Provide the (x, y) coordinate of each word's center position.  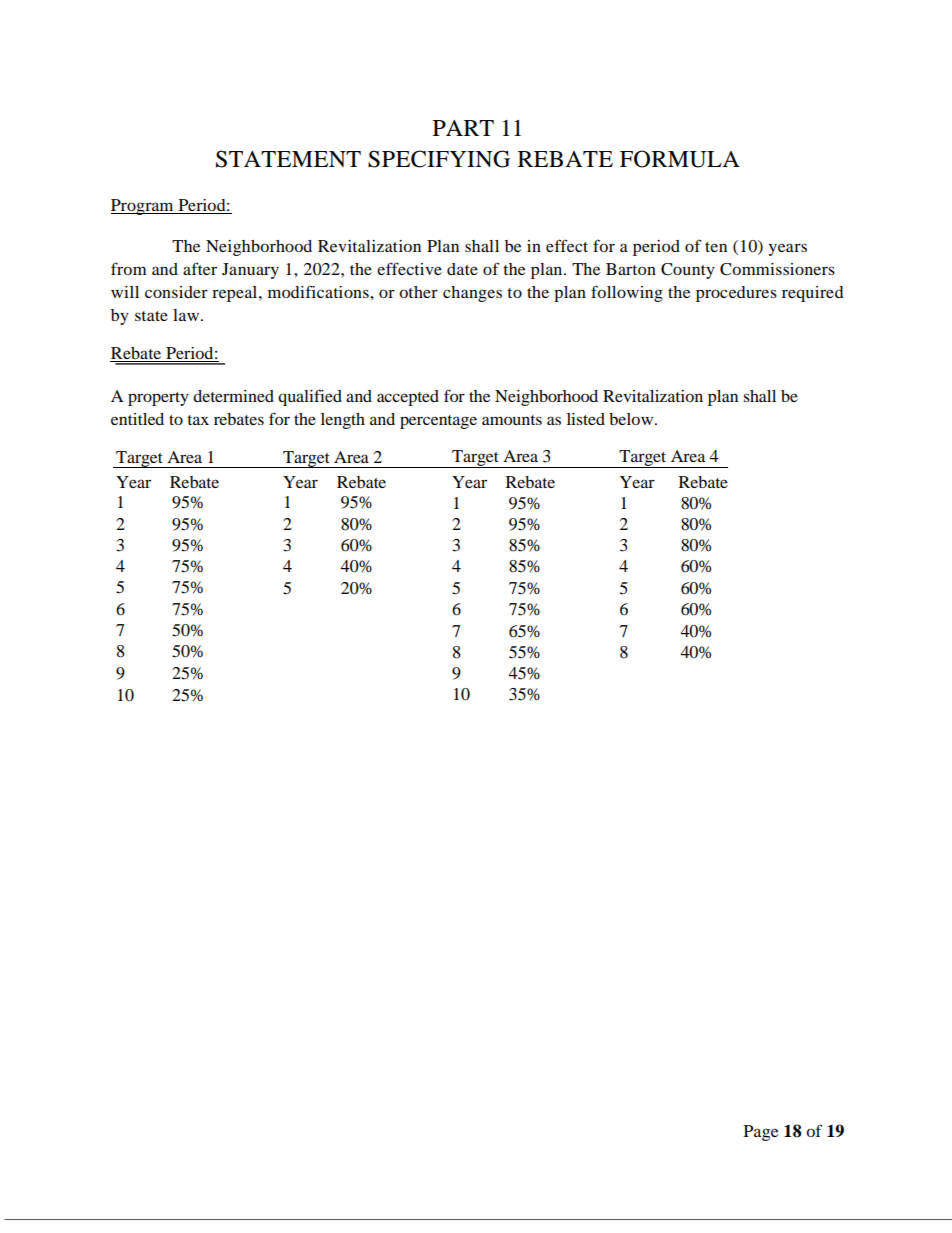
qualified (310, 397)
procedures (736, 294)
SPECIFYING (439, 159)
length (343, 421)
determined (233, 396)
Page (761, 1133)
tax (198, 420)
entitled (137, 419)
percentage (438, 422)
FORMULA (680, 159)
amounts (512, 420)
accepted (408, 398)
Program (143, 207)
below (632, 419)
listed (586, 419)
